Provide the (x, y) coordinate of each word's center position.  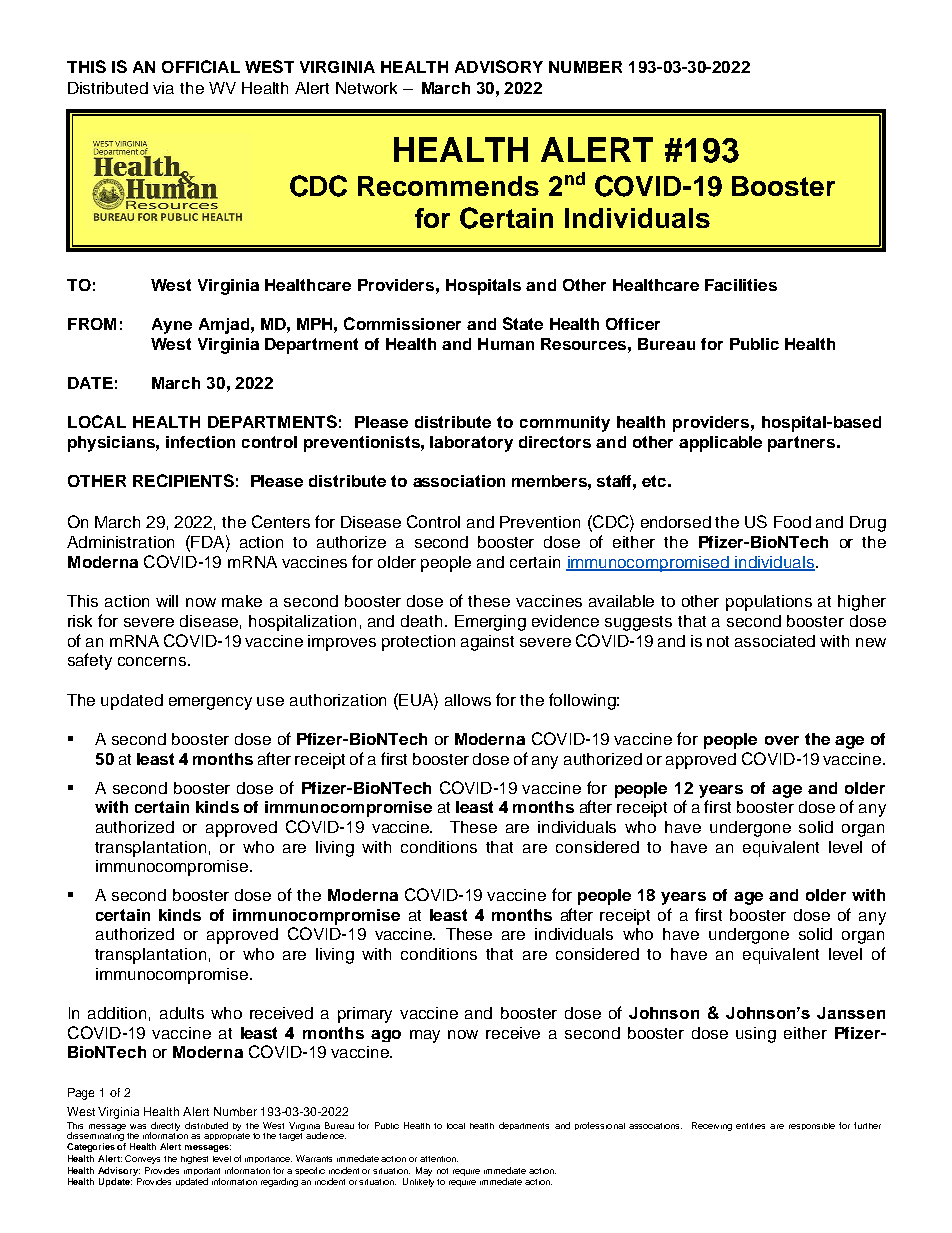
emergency (210, 703)
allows (468, 700)
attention (439, 1159)
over (782, 740)
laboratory (471, 444)
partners (803, 444)
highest (194, 1160)
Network (366, 88)
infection (200, 442)
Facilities (741, 285)
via (163, 88)
